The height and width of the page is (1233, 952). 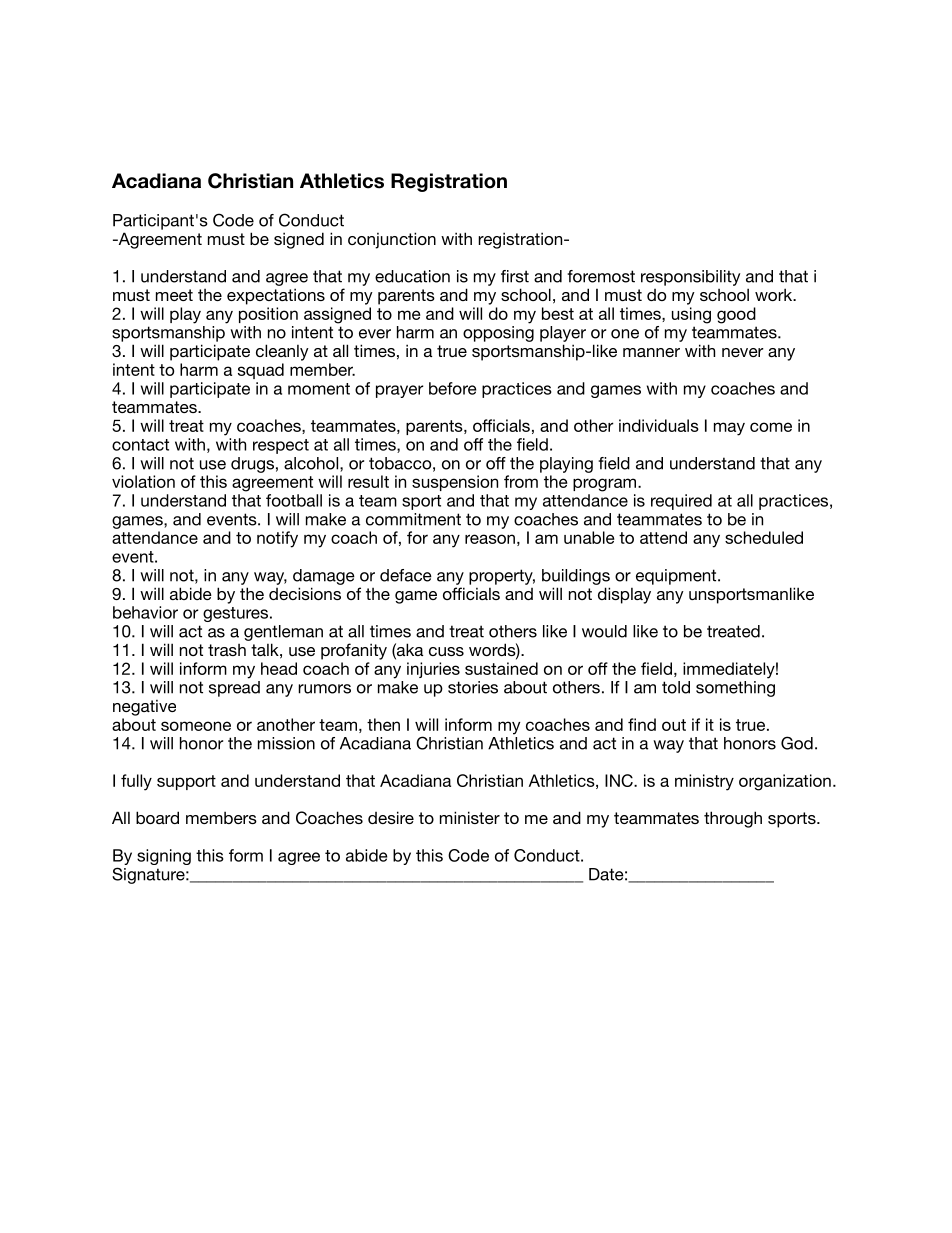 I want to click on suspension, so click(x=455, y=483).
